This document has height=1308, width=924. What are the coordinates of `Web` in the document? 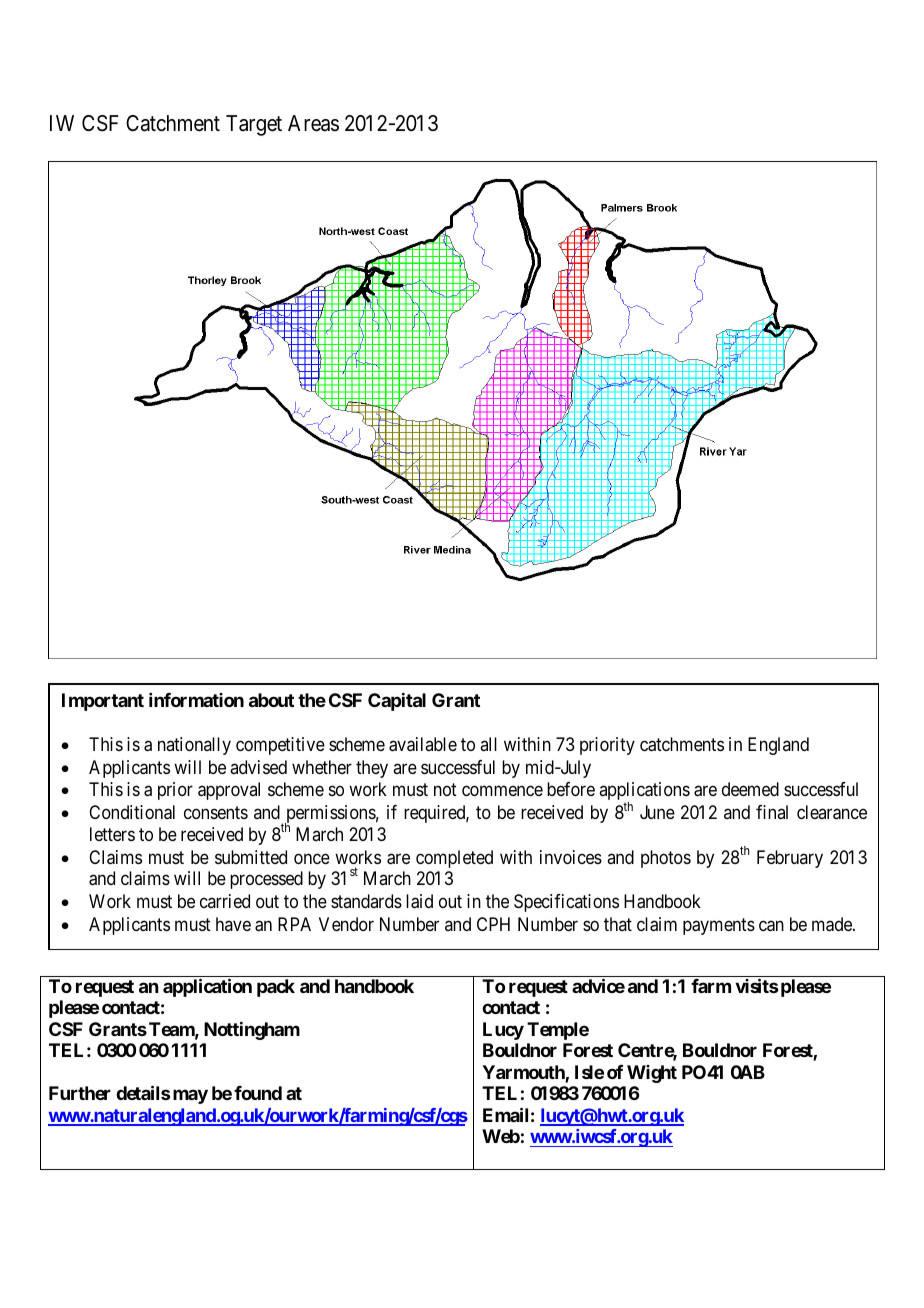 It's located at (501, 1136).
